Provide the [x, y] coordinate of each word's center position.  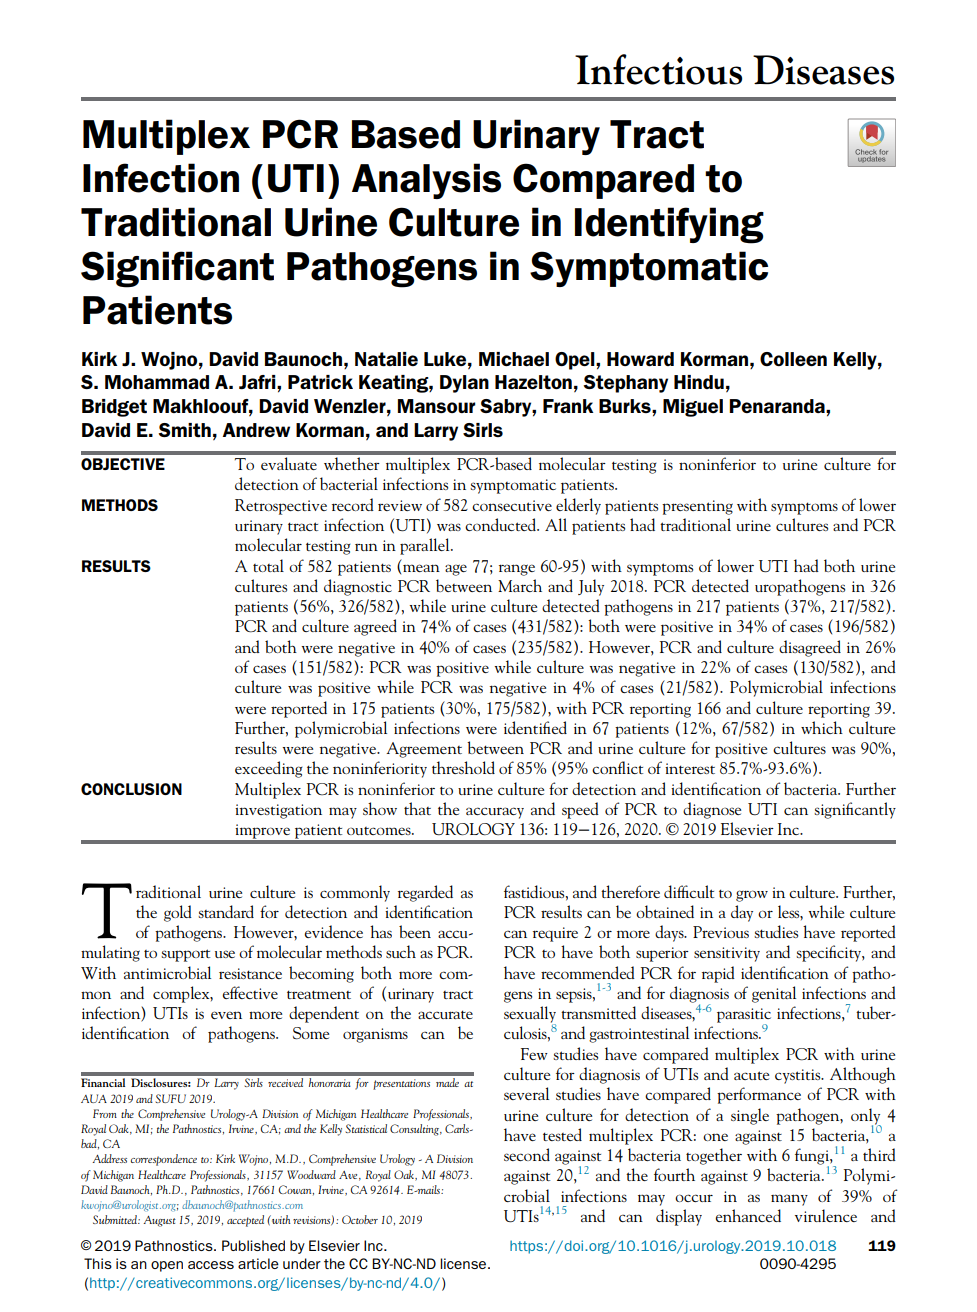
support [185, 955]
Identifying [669, 225]
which [822, 727]
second [527, 1154]
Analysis [426, 181]
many [789, 1200]
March [520, 585]
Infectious [658, 69]
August [160, 1221]
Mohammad [157, 382]
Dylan [464, 384]
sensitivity [727, 954]
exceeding [269, 769]
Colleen [793, 359]
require [555, 934]
